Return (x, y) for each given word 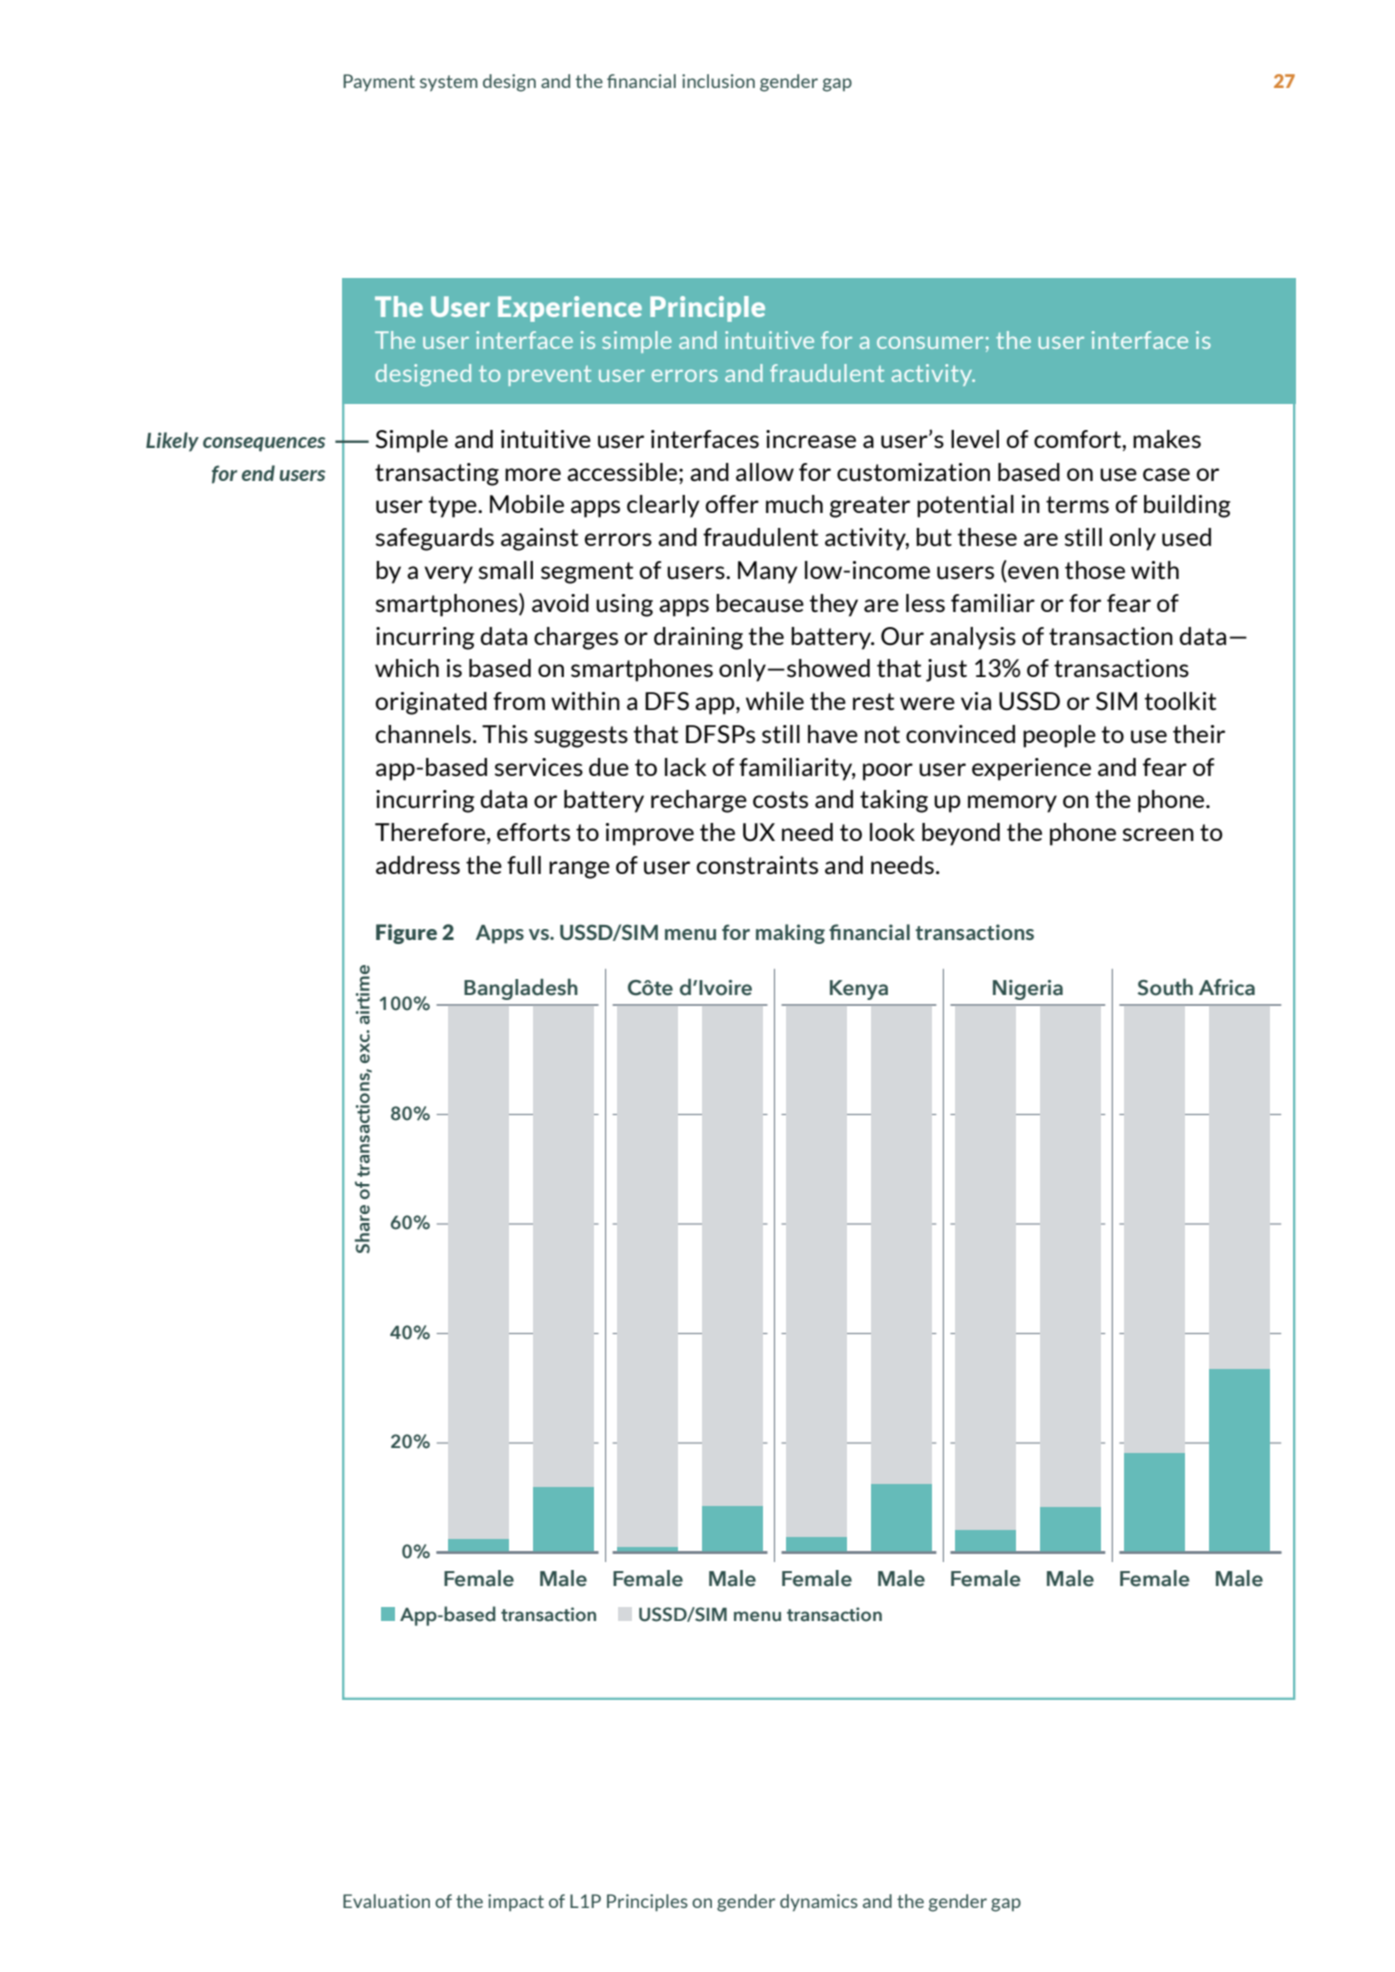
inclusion (718, 81)
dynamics (819, 1902)
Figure (406, 934)
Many (768, 572)
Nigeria (1028, 990)
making (790, 934)
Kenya (859, 990)
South (1165, 987)
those (1095, 570)
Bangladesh (521, 989)
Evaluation (386, 1901)
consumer (930, 343)
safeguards (435, 539)
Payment (379, 82)
